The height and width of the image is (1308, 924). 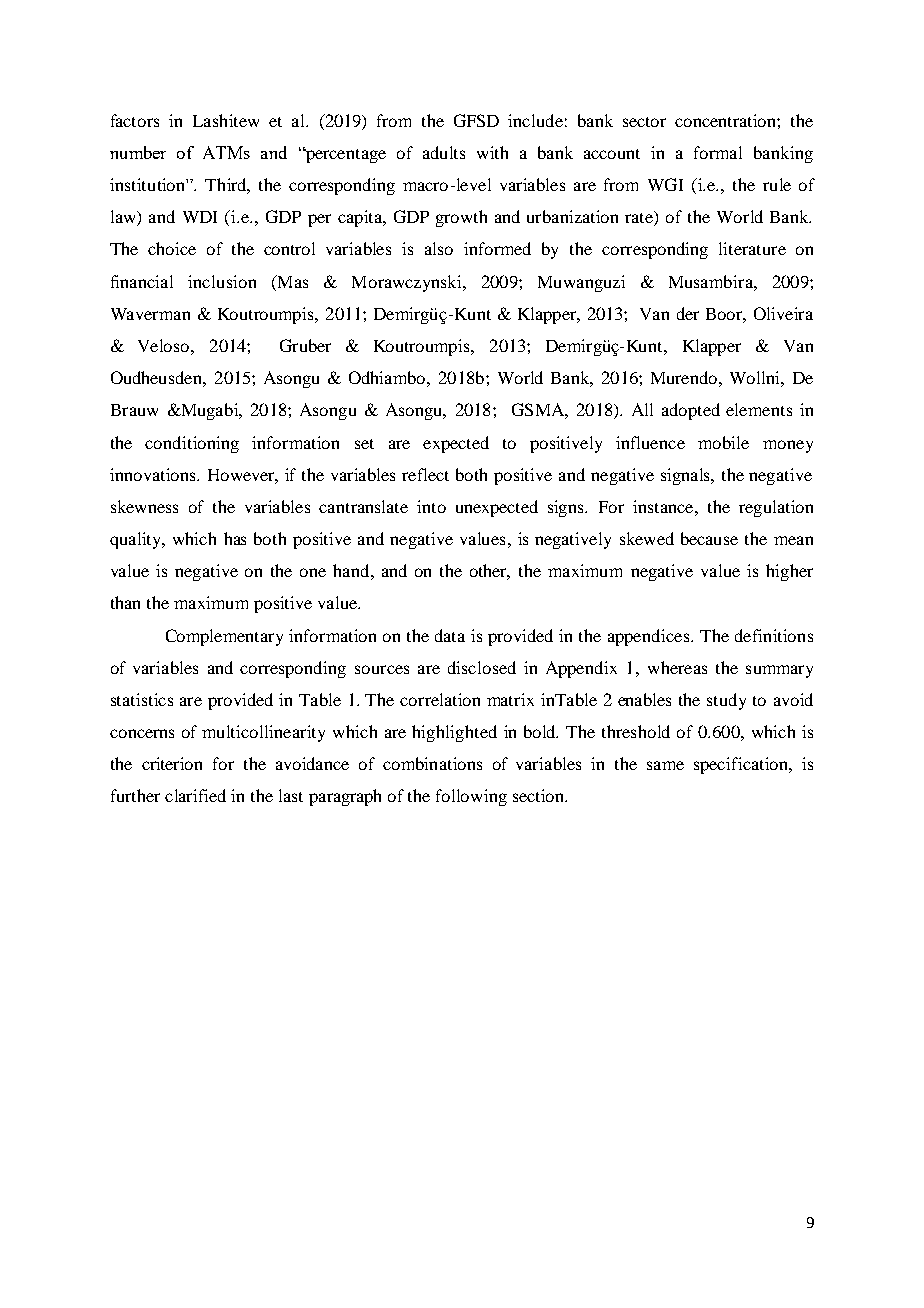 I want to click on has, so click(x=235, y=538).
